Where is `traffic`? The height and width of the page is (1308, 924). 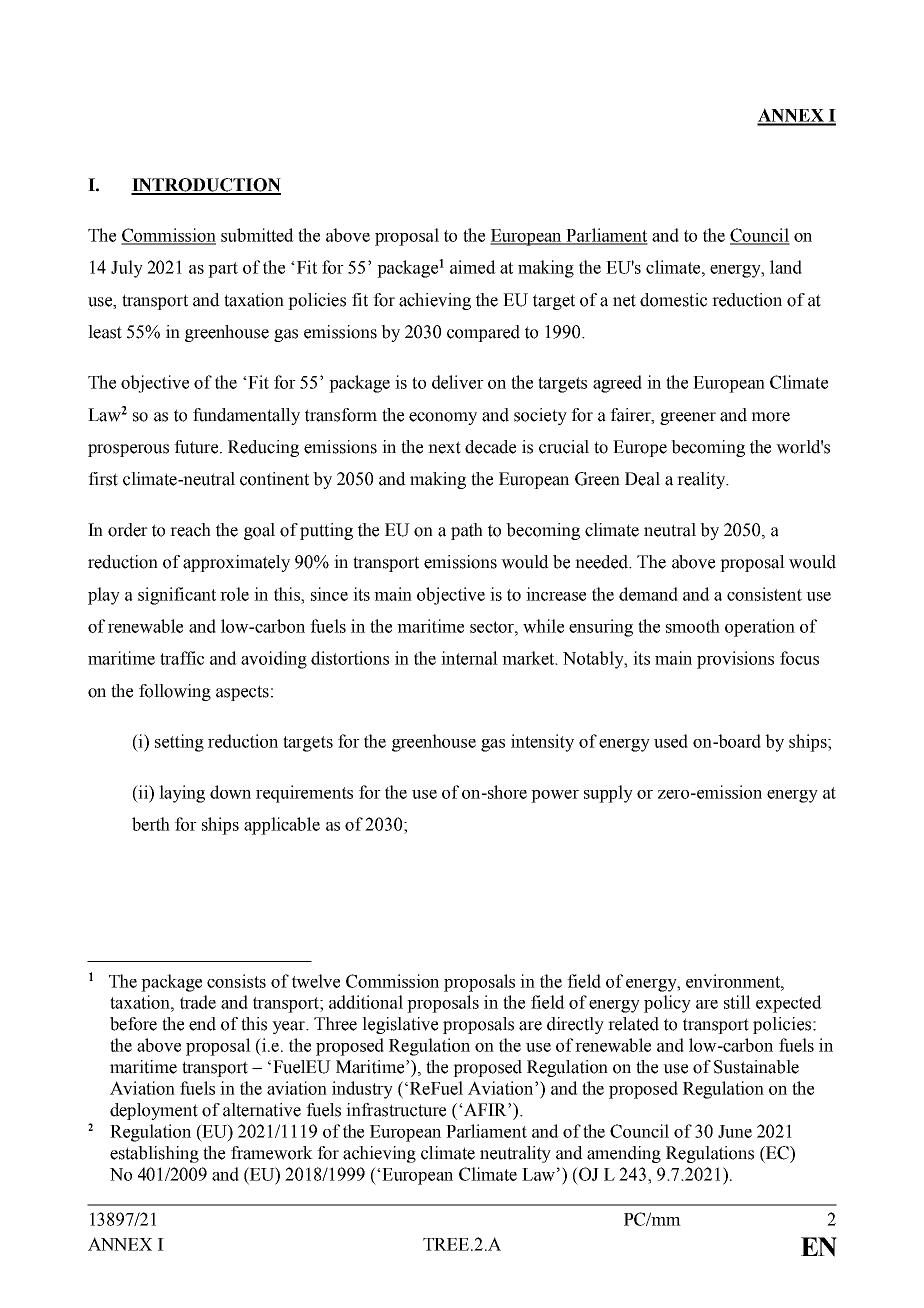
traffic is located at coordinates (182, 658).
